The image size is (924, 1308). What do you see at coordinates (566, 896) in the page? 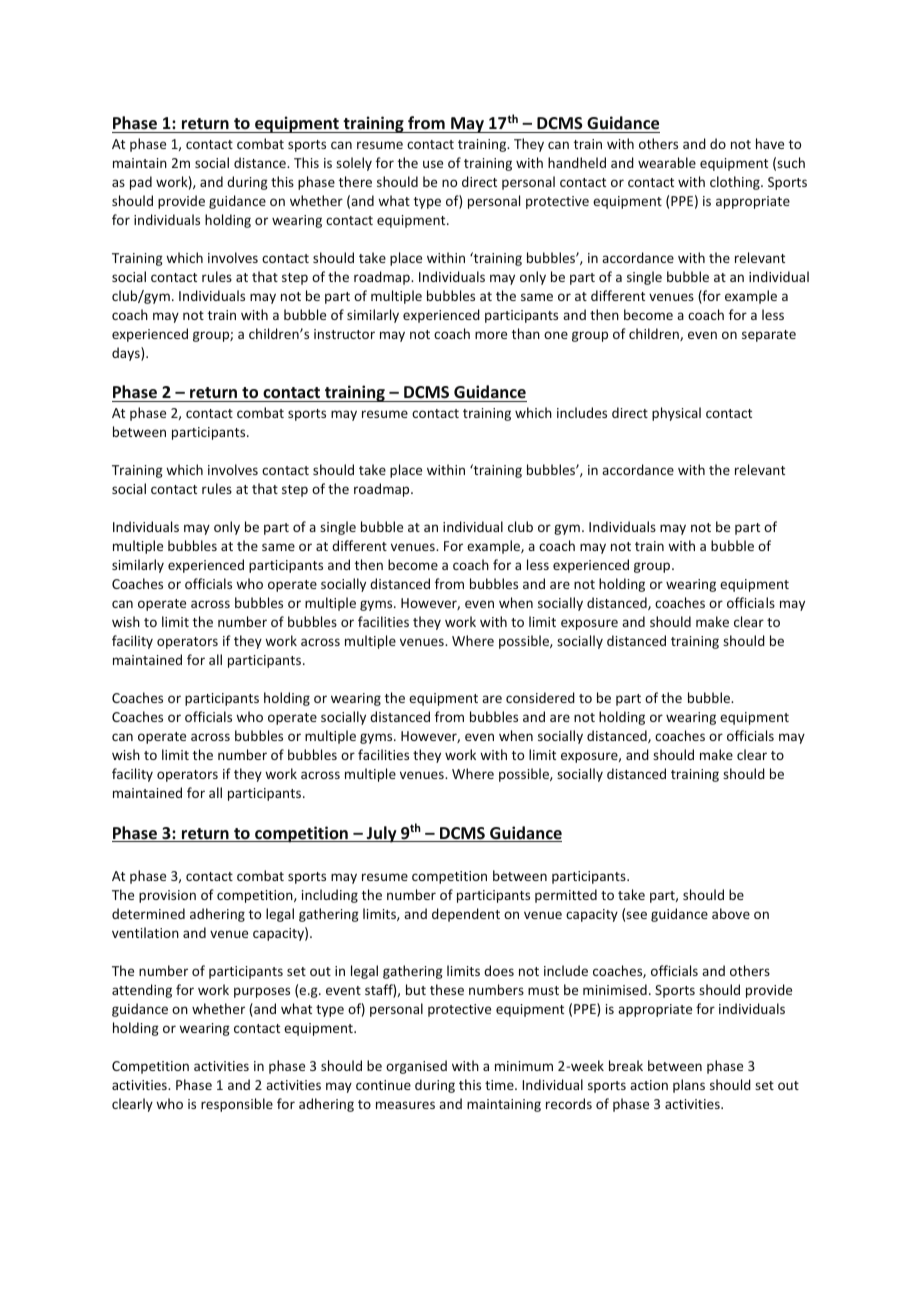
I see `permitted` at bounding box center [566, 896].
